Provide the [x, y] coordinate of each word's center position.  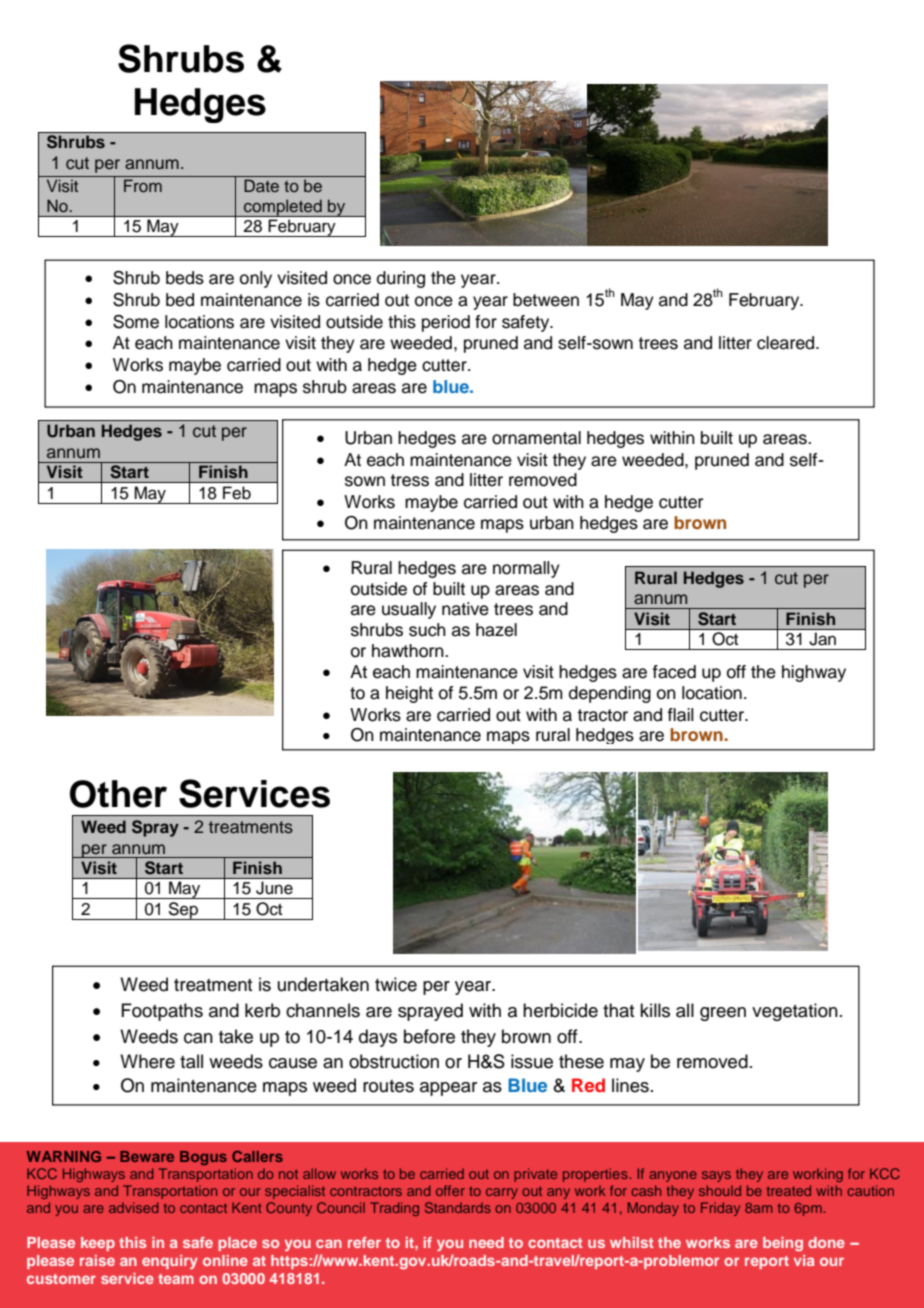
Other [118, 794]
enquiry [170, 1262]
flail [680, 715]
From [143, 185]
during [401, 279]
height [409, 694]
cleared [787, 343]
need [486, 1242]
